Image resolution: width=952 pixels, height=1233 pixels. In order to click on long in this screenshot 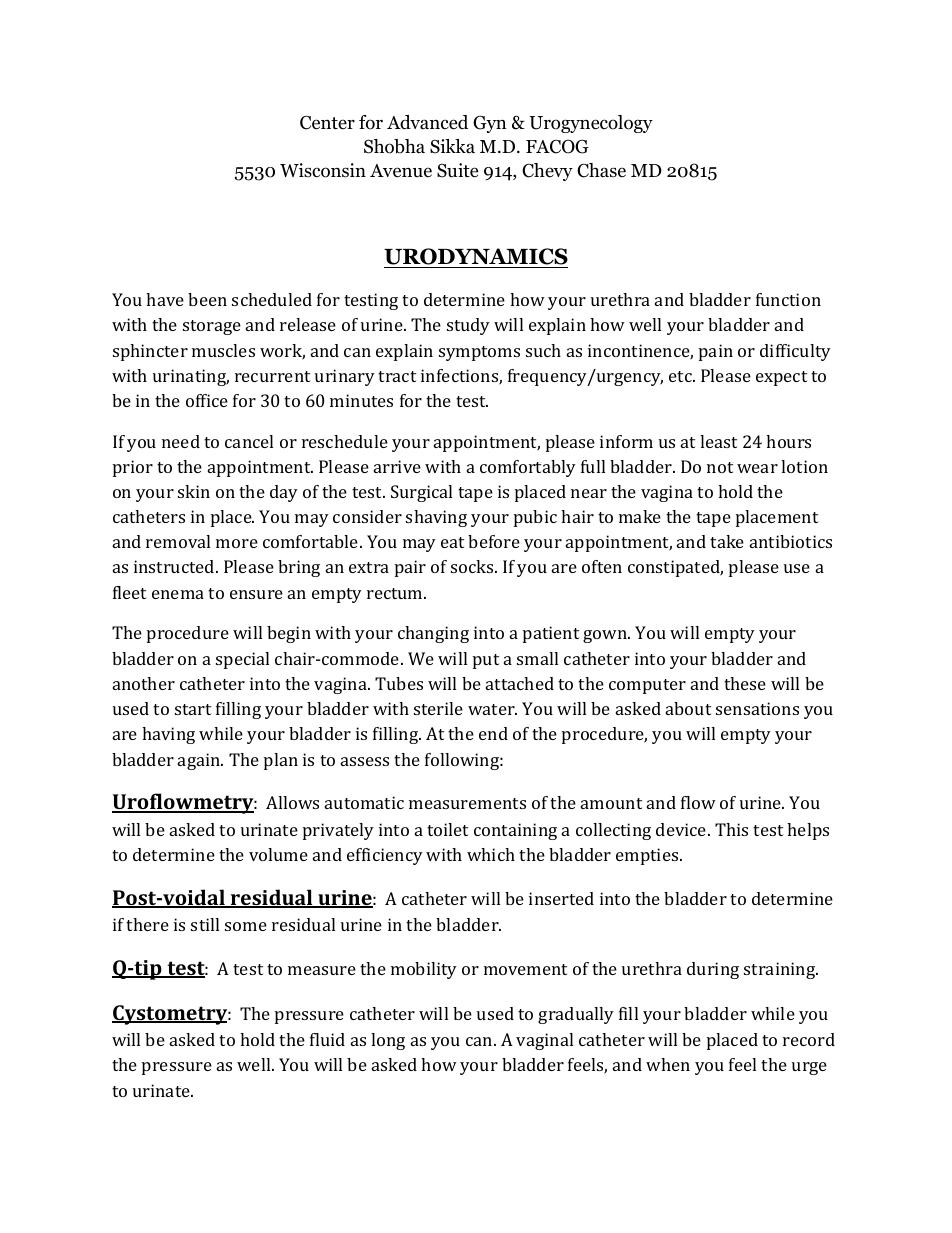, I will do `click(388, 1041)`.
